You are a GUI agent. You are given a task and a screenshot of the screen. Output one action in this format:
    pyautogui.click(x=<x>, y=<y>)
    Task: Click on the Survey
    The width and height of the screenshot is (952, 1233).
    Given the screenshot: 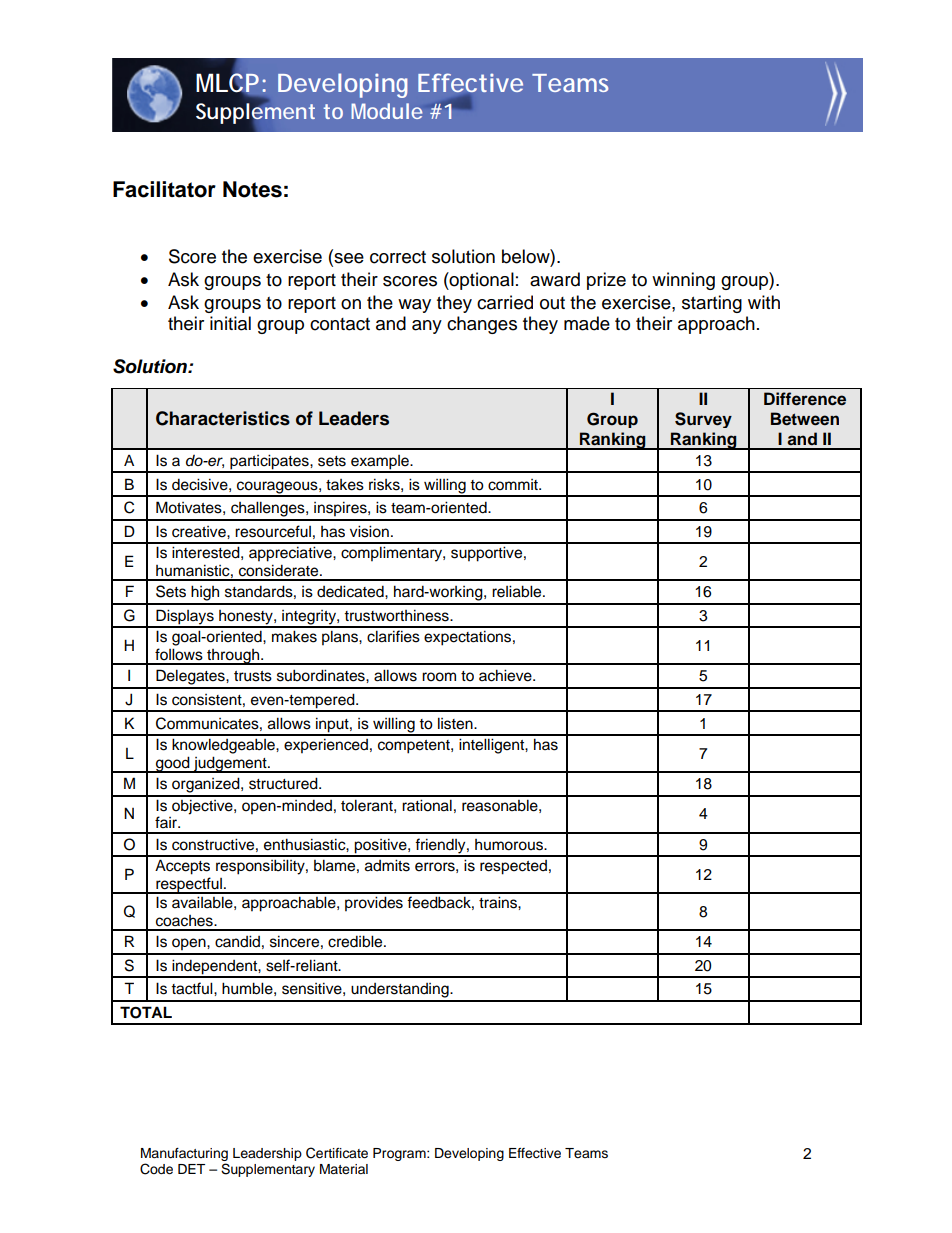 What is the action you would take?
    pyautogui.click(x=703, y=420)
